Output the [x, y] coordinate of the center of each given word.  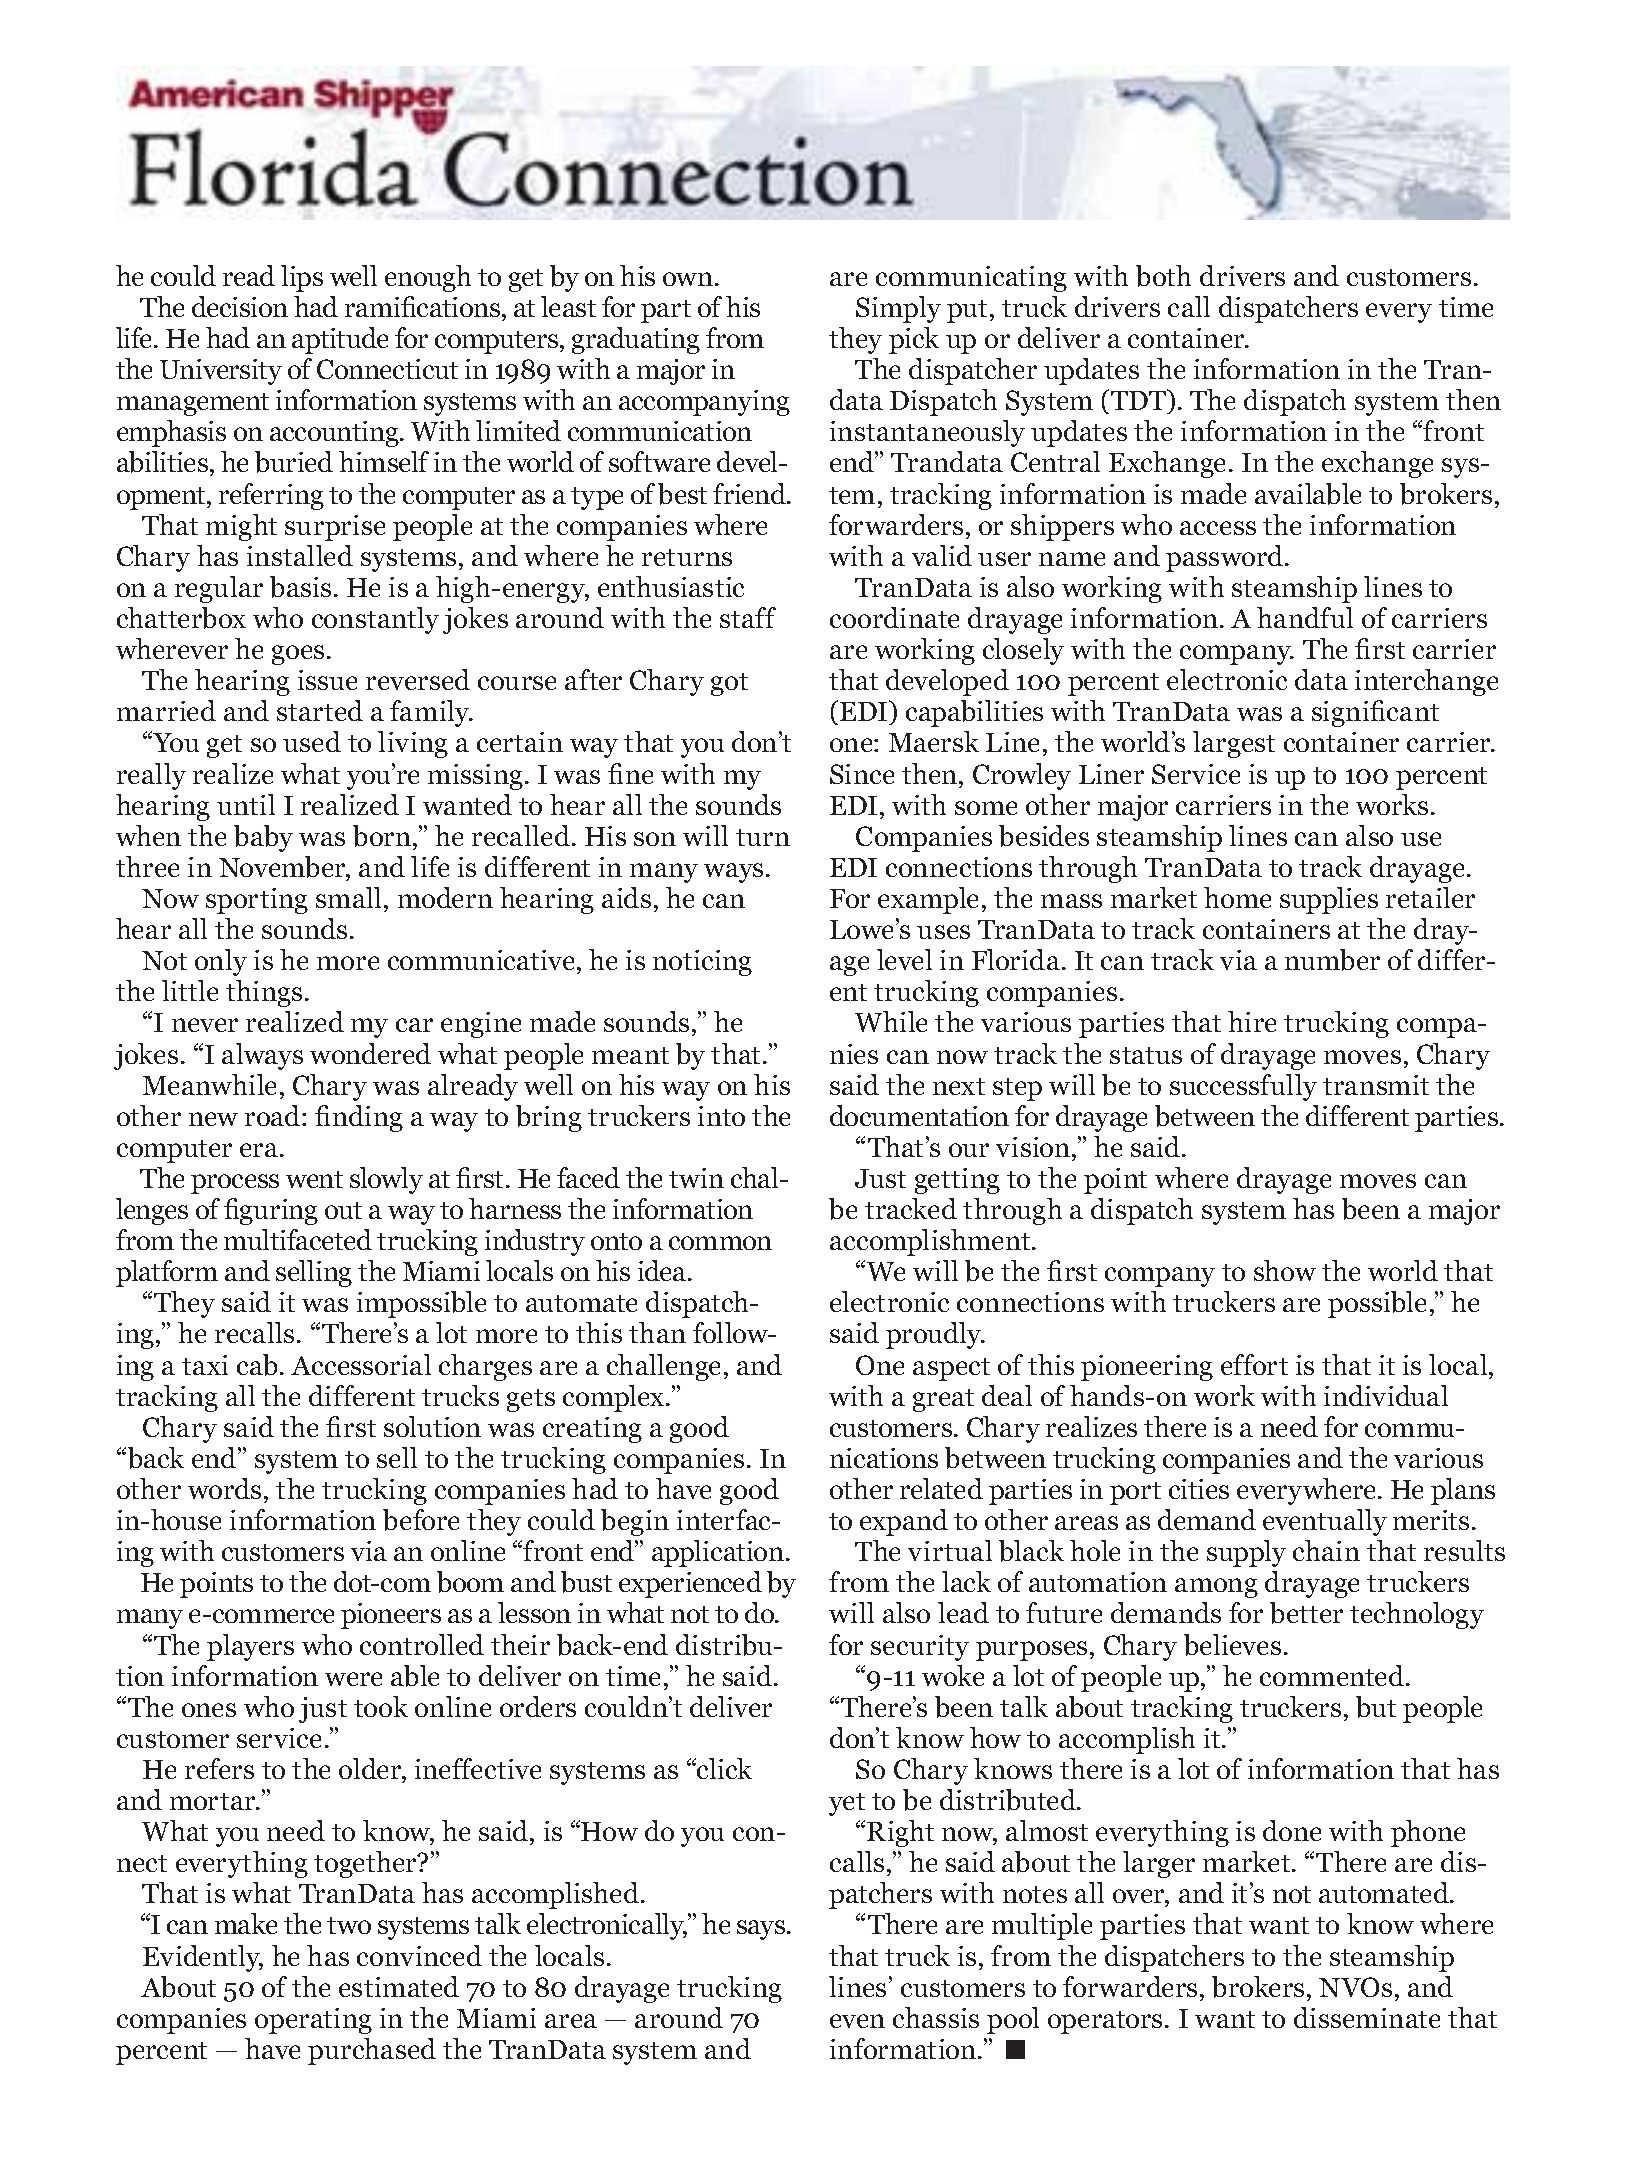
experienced [690, 1584]
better [1306, 1613]
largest [1234, 744]
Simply [898, 309]
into [721, 1116]
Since [862, 774]
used [312, 741]
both [1163, 276]
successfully [1243, 1087]
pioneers [391, 1616]
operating [313, 2021]
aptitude [340, 340]
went [314, 1179]
